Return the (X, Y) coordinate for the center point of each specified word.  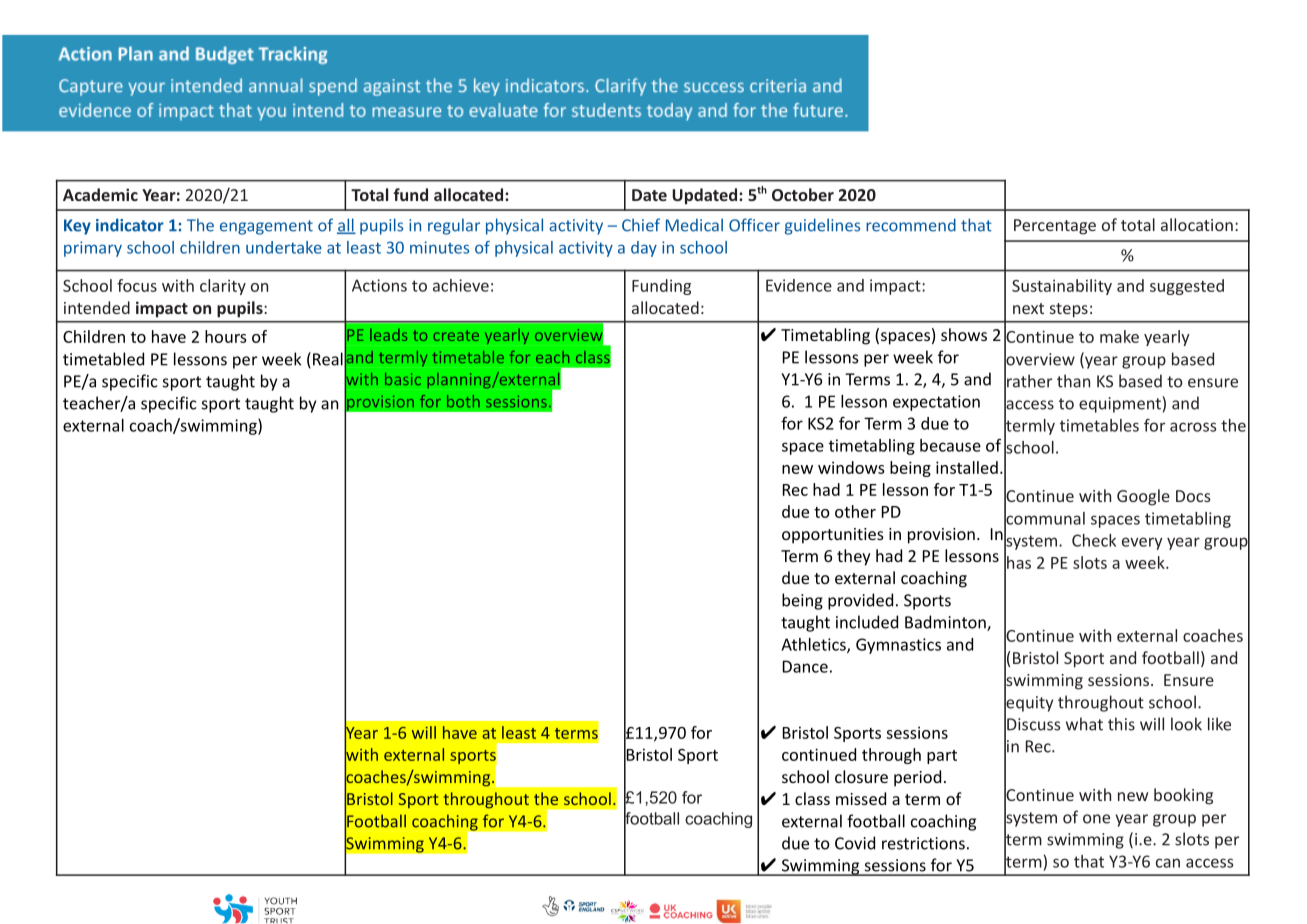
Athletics (814, 645)
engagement (266, 227)
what (1084, 724)
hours (226, 336)
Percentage (1055, 227)
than (1073, 381)
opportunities (833, 536)
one (1096, 819)
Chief (641, 225)
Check (1094, 540)
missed (861, 798)
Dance (805, 666)
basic (403, 379)
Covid (855, 843)
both (463, 401)
